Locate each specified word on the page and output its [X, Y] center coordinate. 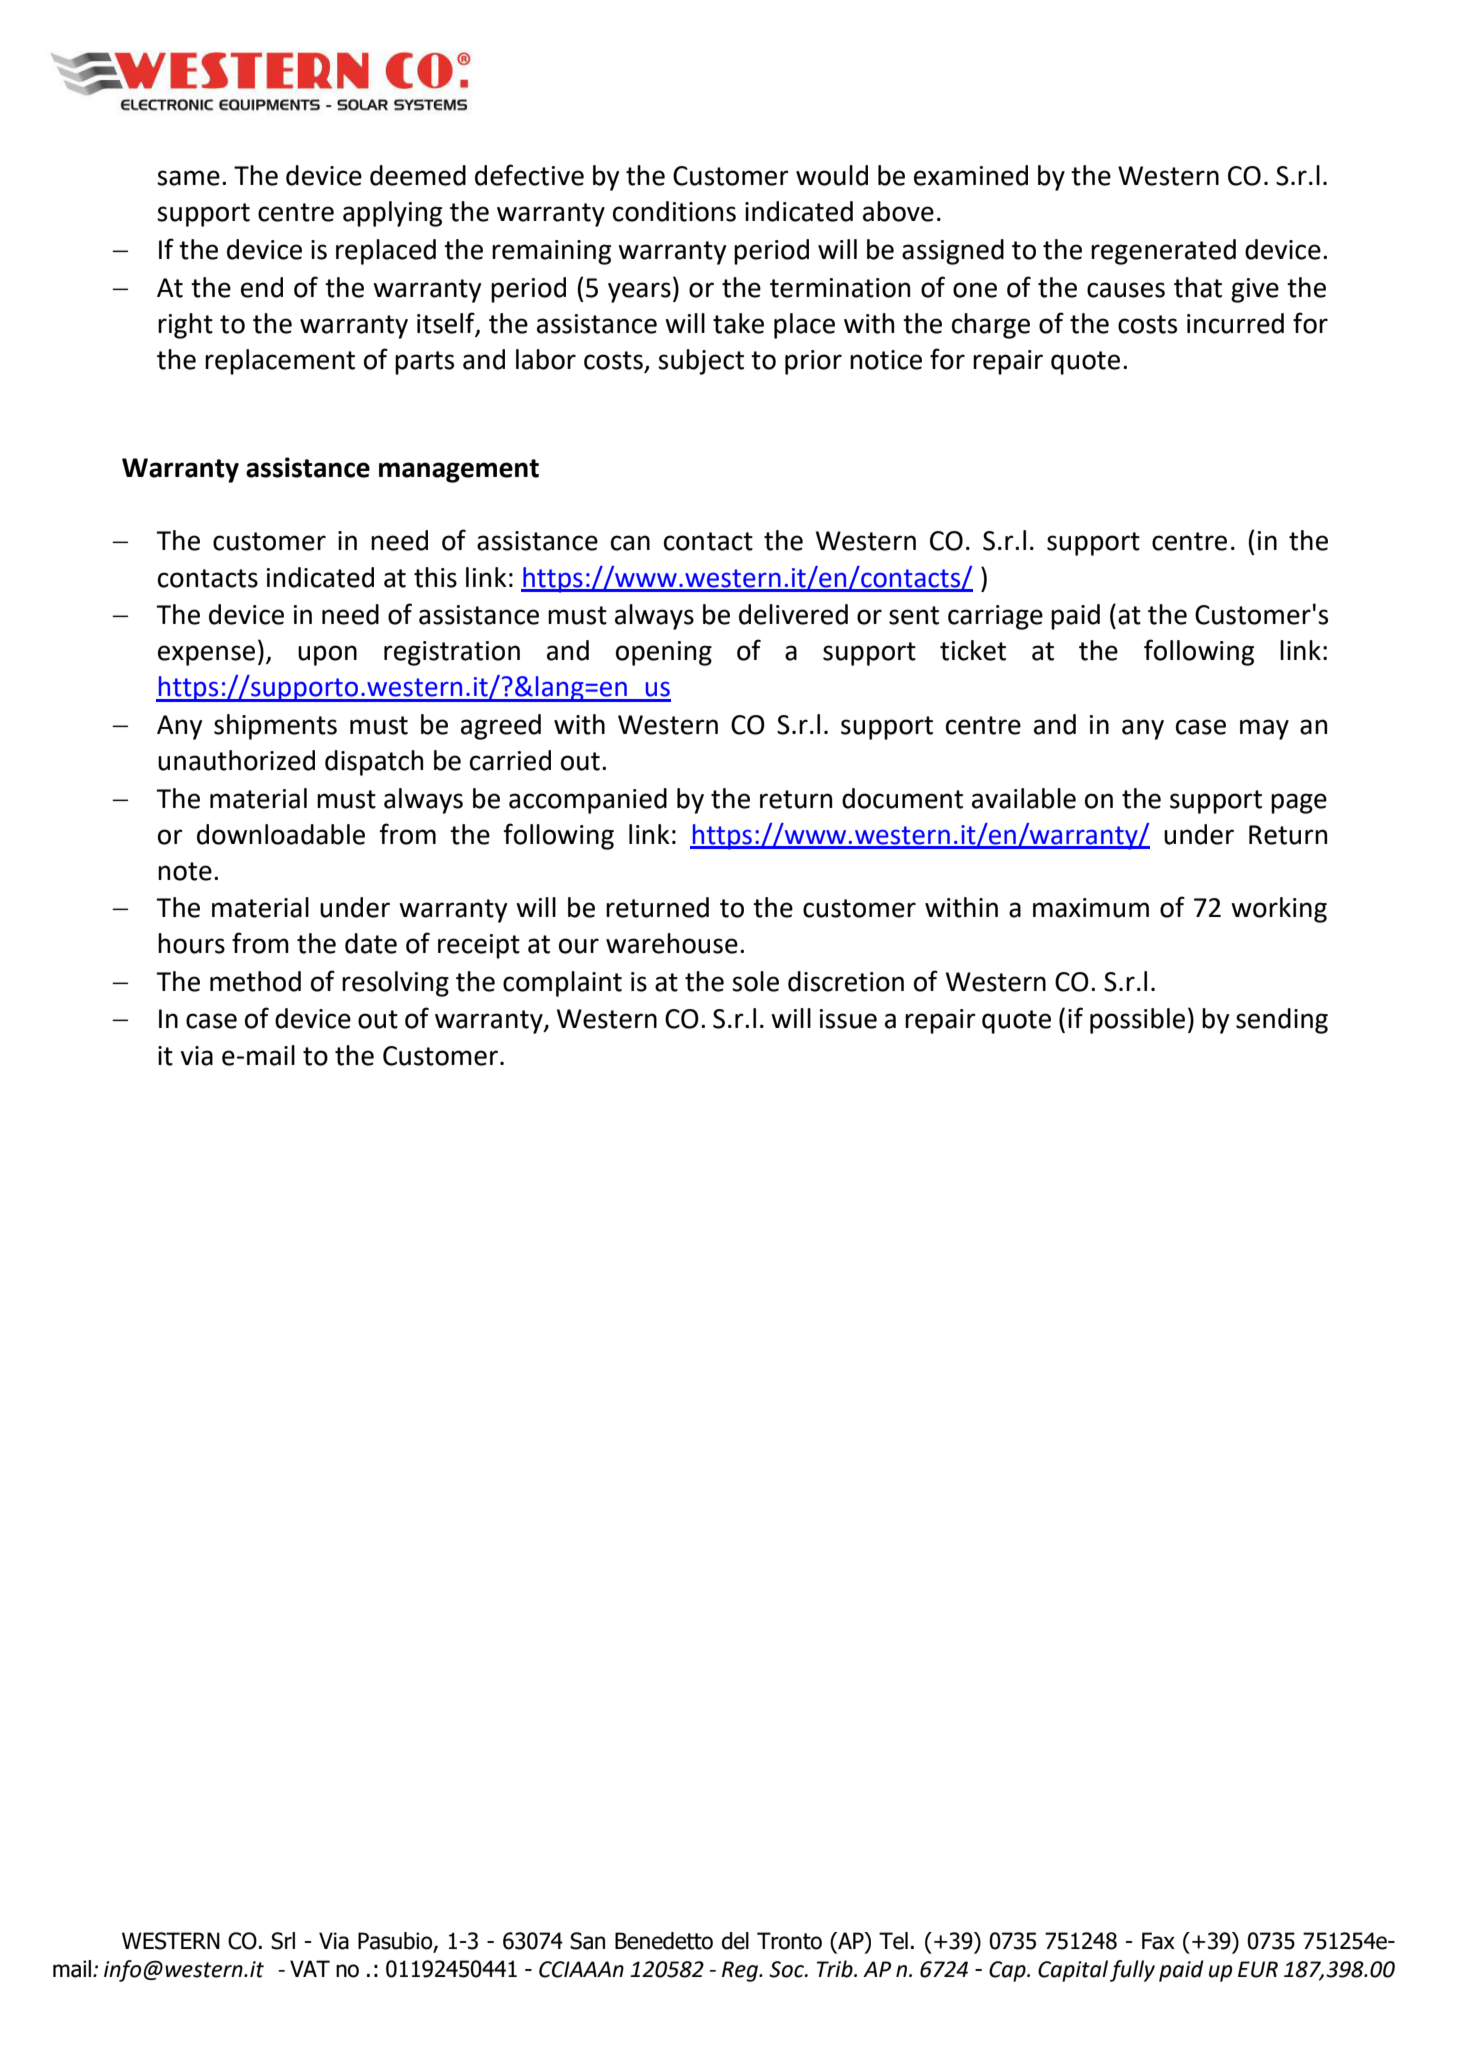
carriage [995, 617]
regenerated [1163, 252]
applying [392, 214]
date [371, 943]
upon [327, 655]
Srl [283, 1941]
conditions [674, 211]
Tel [893, 1941]
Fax [1158, 1941]
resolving [395, 984]
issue [848, 1019]
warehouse [672, 943]
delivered [793, 614]
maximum [1091, 908]
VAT [310, 1968]
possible [1137, 1021]
